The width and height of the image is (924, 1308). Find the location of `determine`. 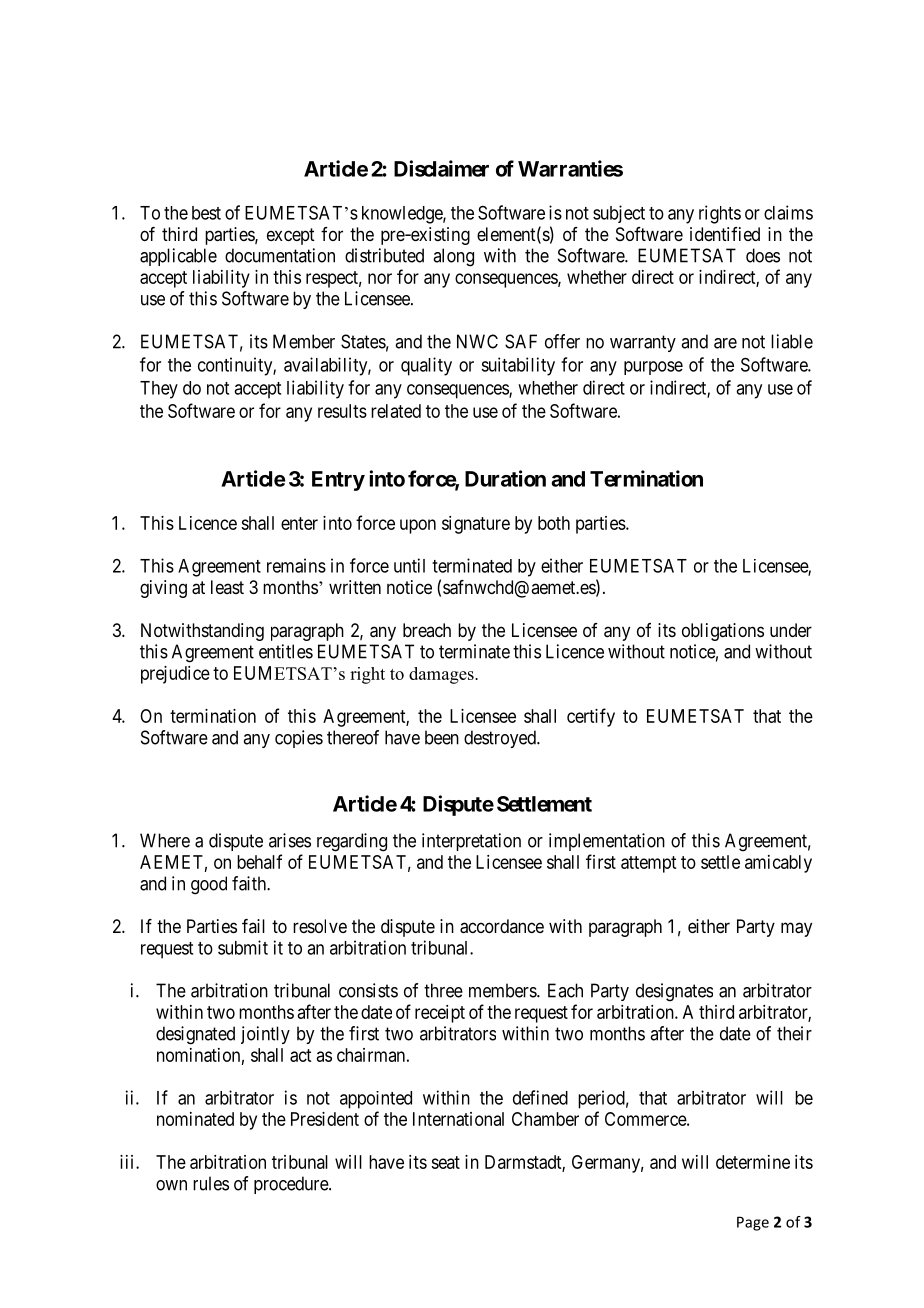

determine is located at coordinates (753, 1162).
